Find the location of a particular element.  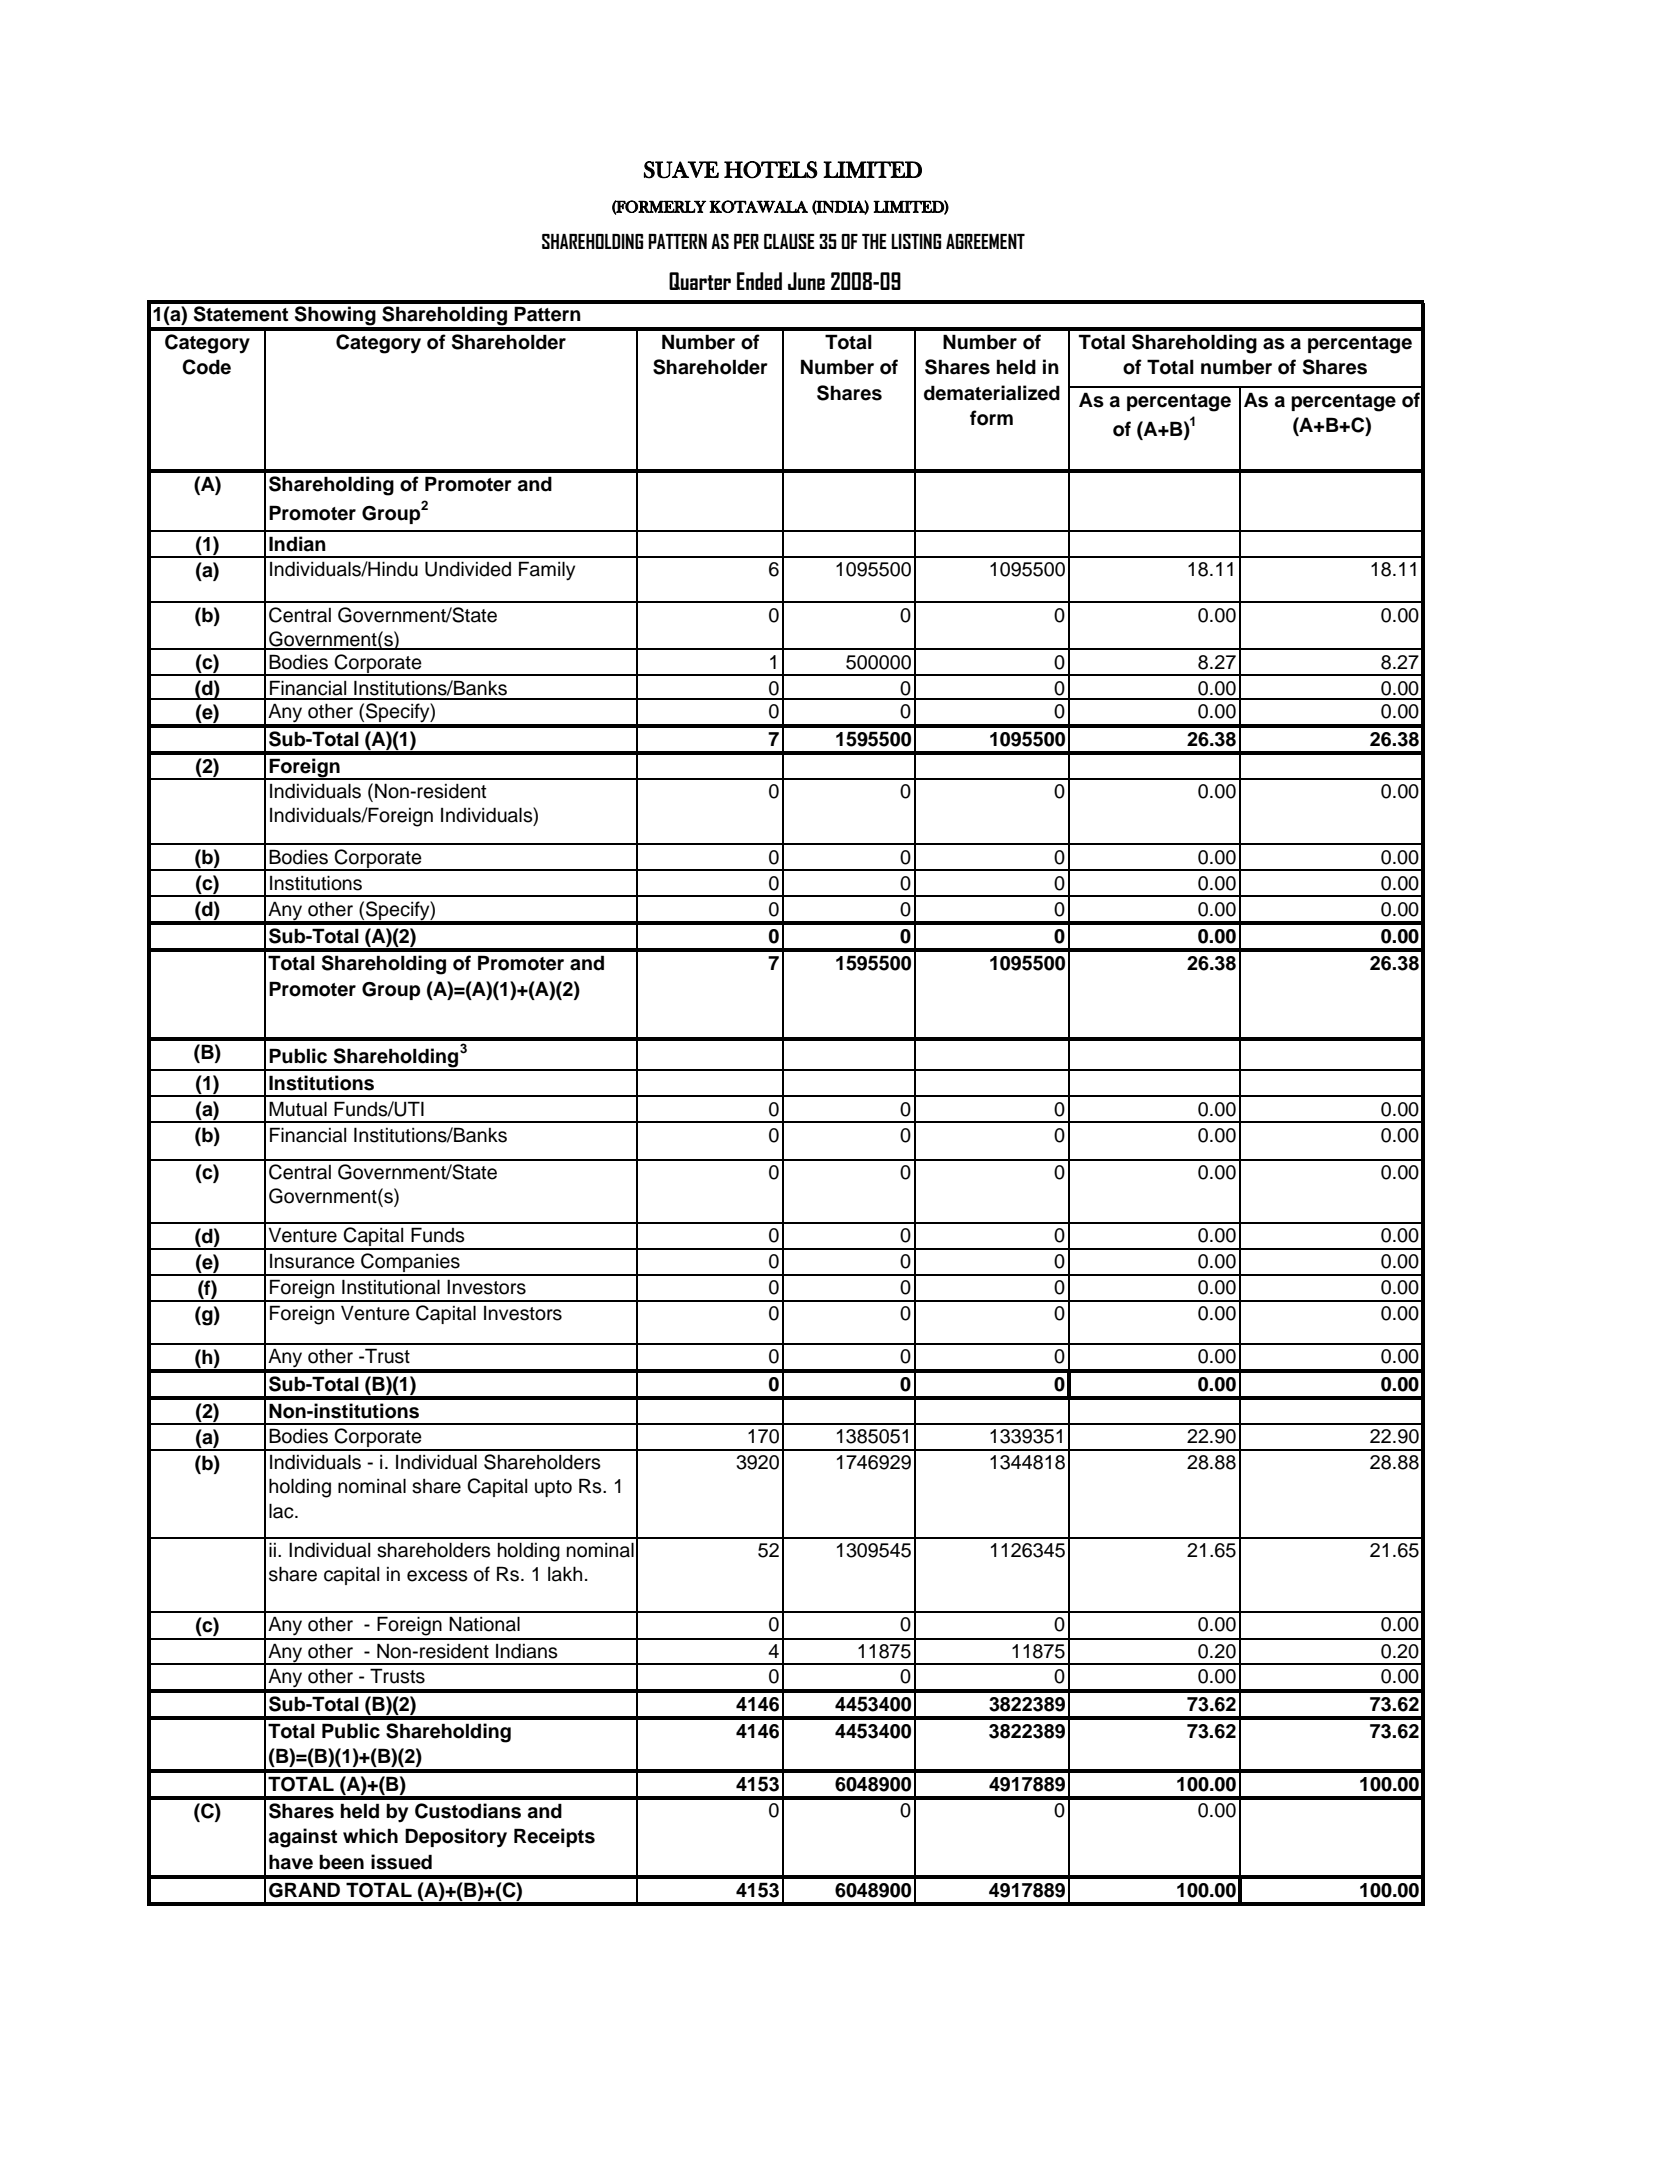

LISTING is located at coordinates (916, 241).
